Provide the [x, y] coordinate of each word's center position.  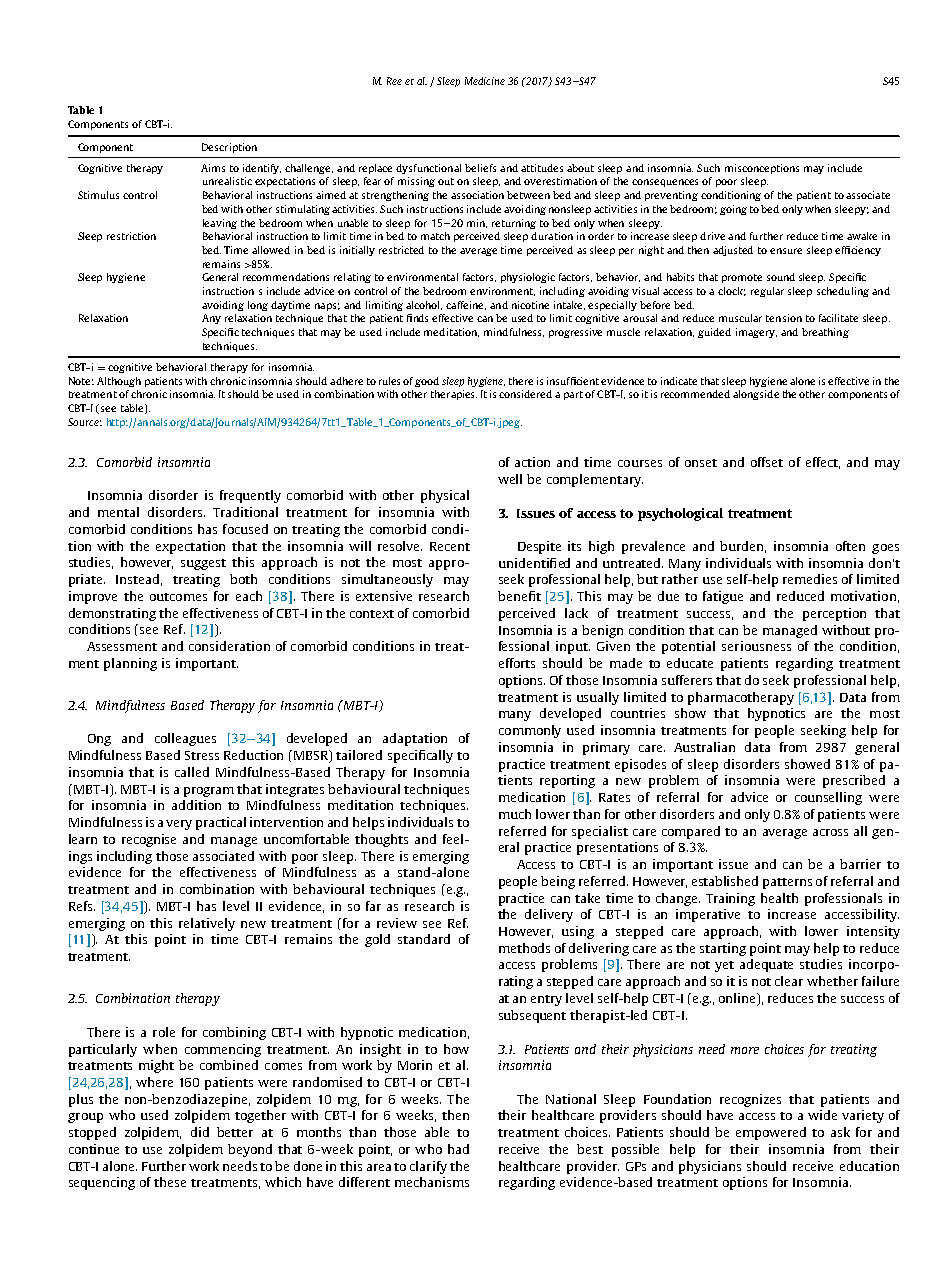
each [249, 596]
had [458, 1149]
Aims [213, 168]
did [200, 1132]
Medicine [485, 81]
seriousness [756, 646]
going [733, 210]
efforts [517, 663]
